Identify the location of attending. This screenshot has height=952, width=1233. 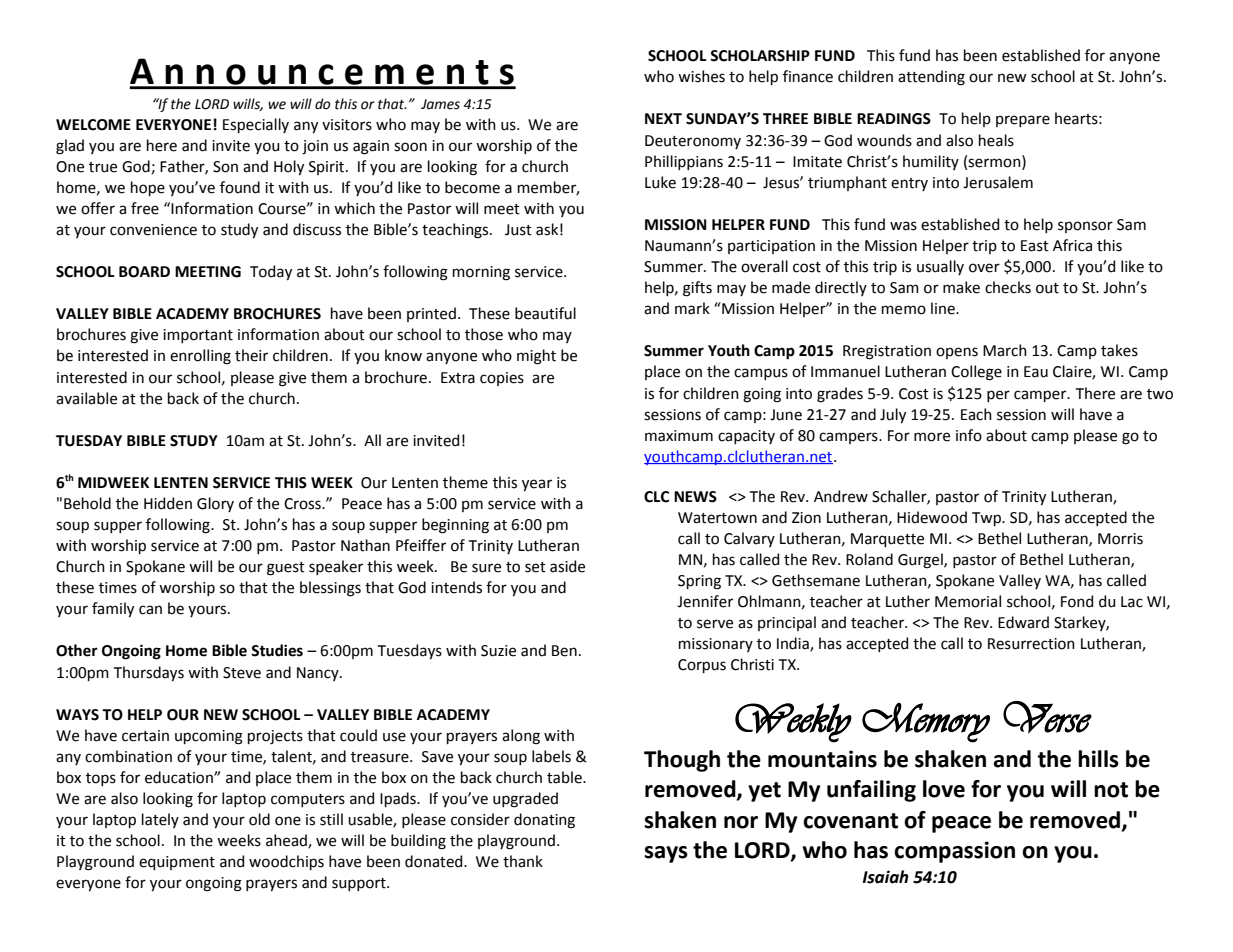
(931, 78).
